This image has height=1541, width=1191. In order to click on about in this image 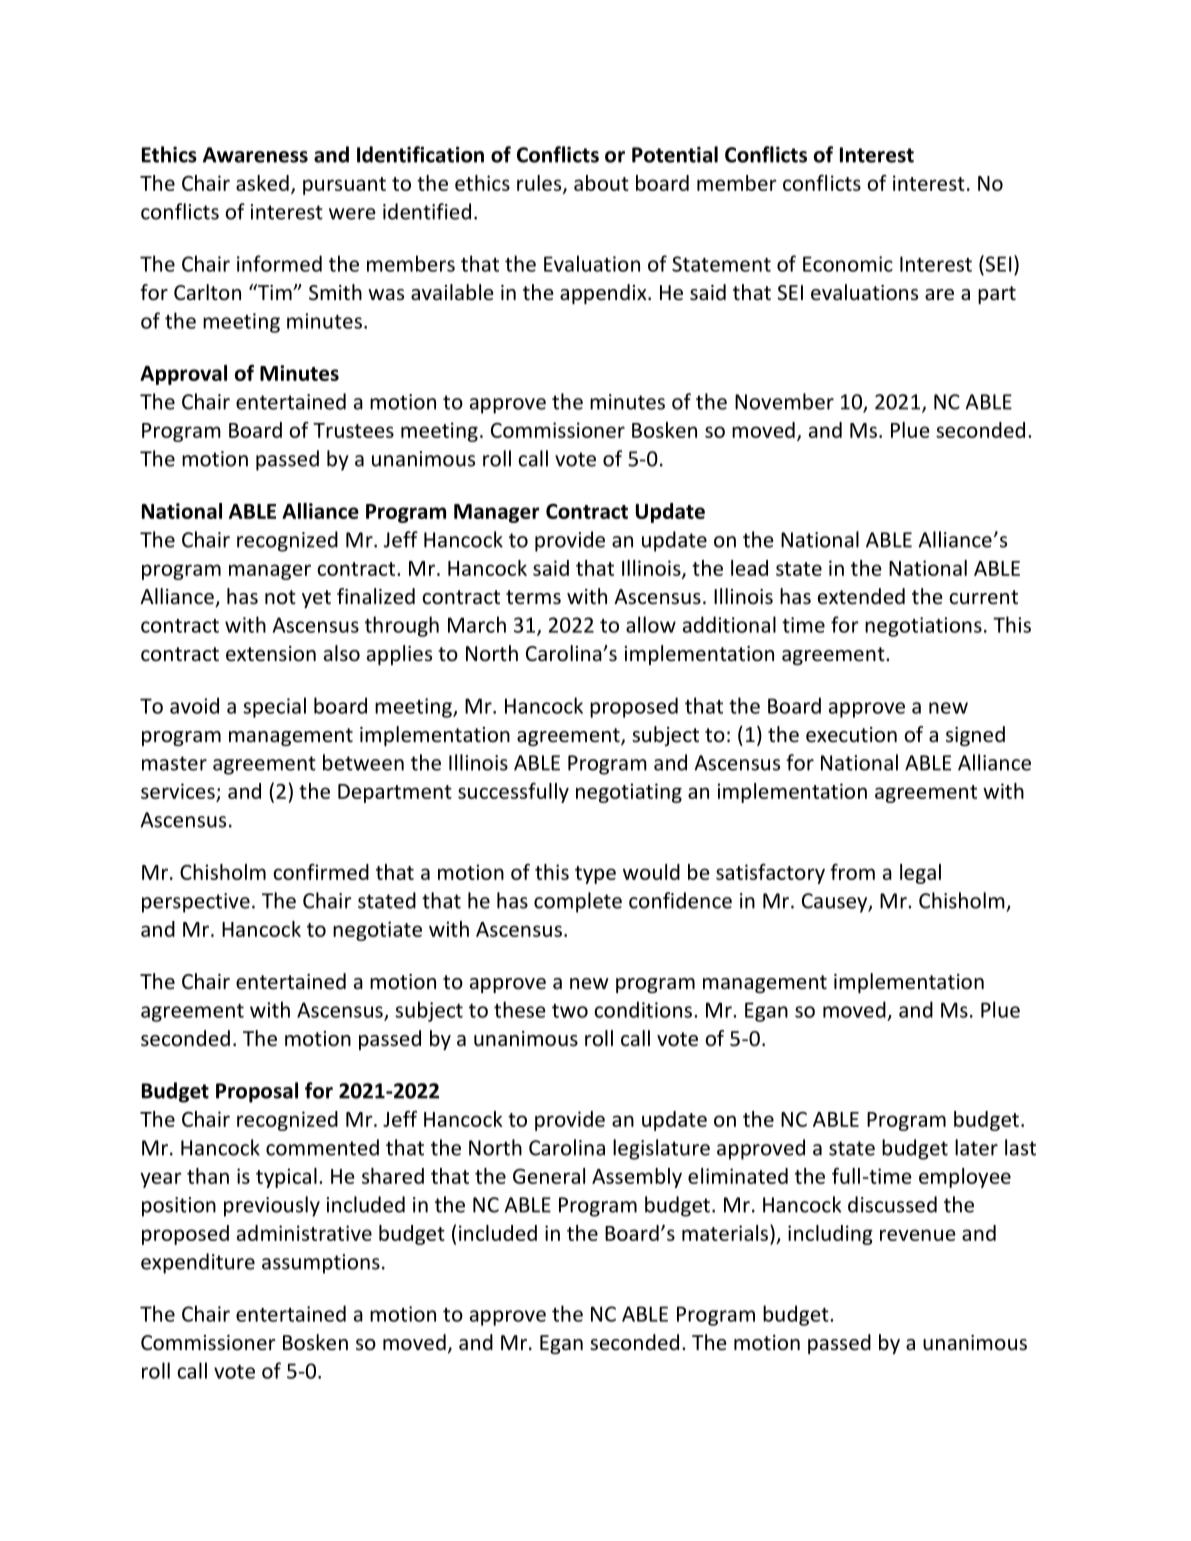, I will do `click(601, 183)`.
